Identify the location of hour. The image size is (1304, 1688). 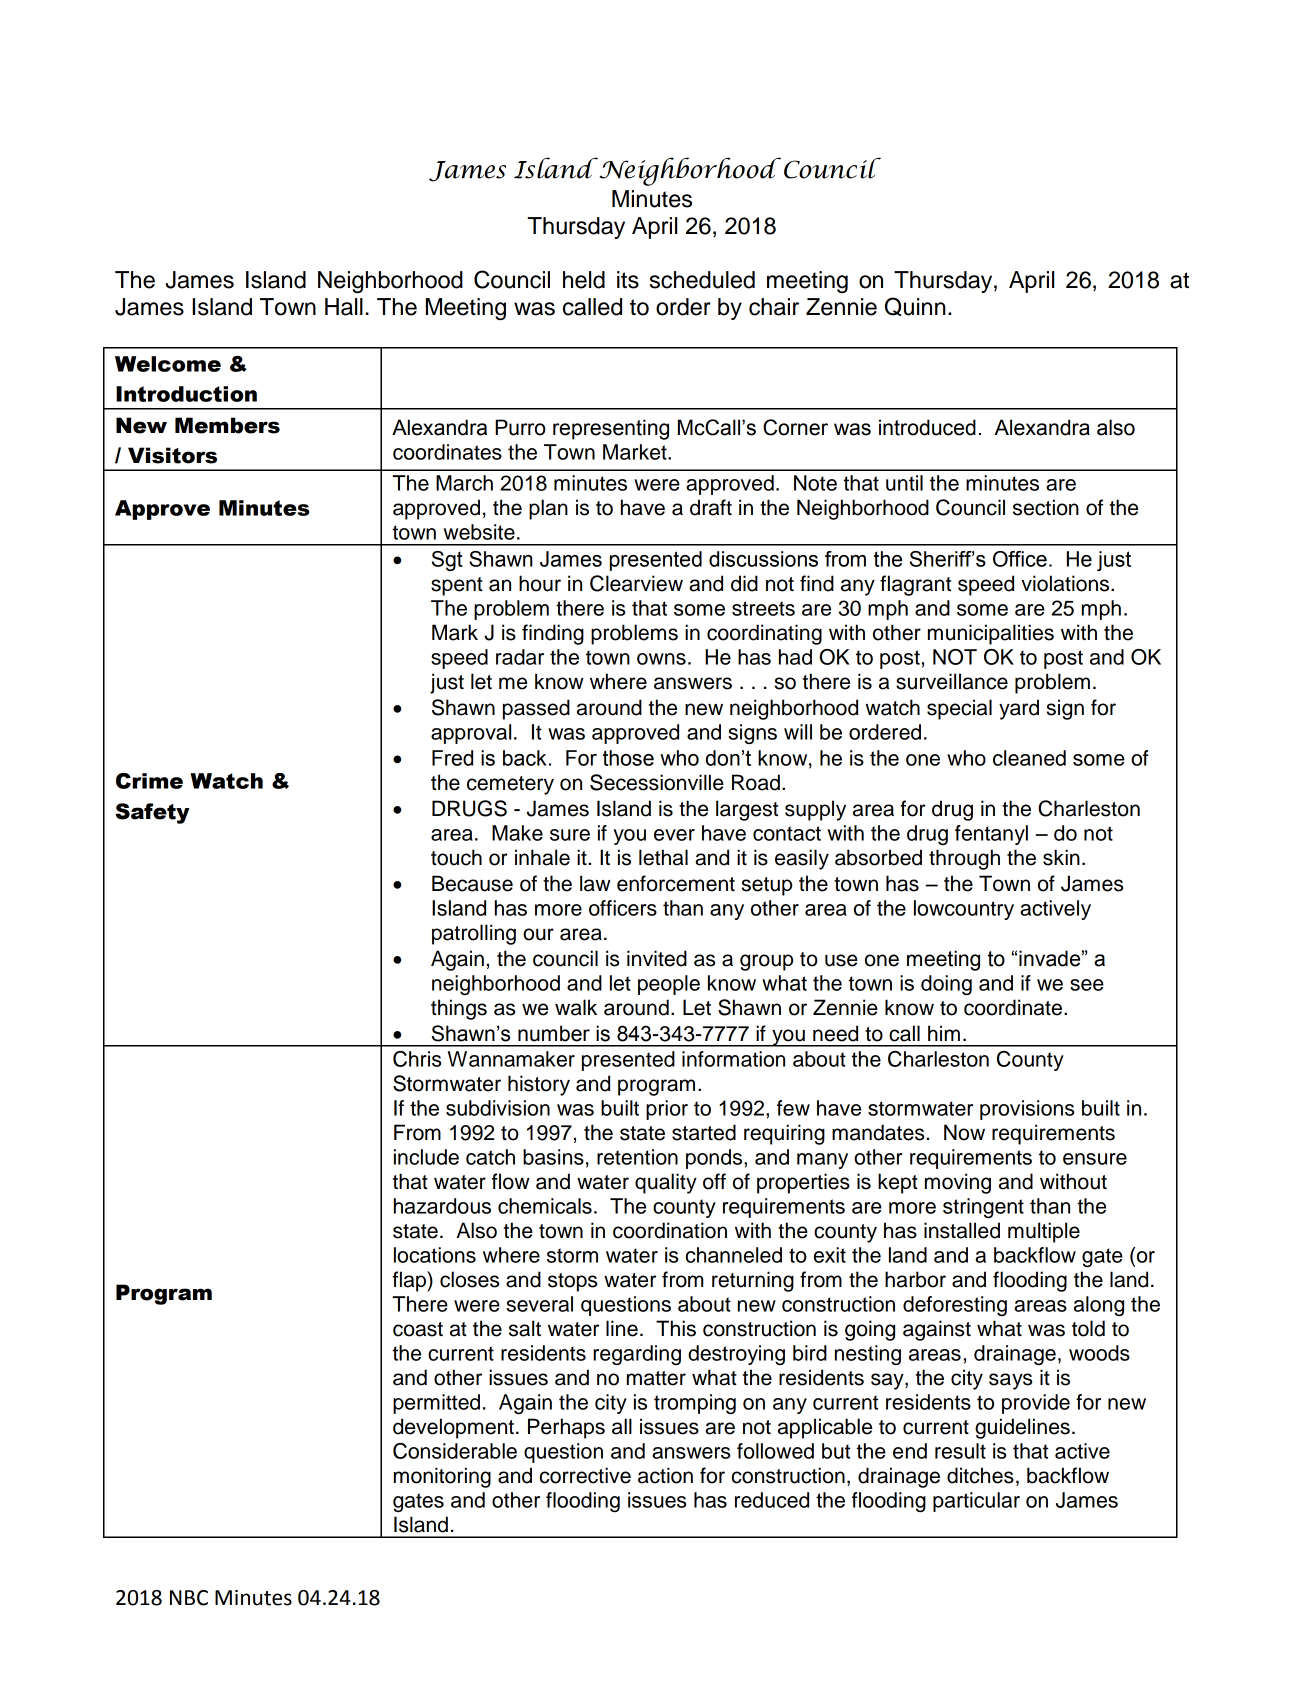
(540, 583).
